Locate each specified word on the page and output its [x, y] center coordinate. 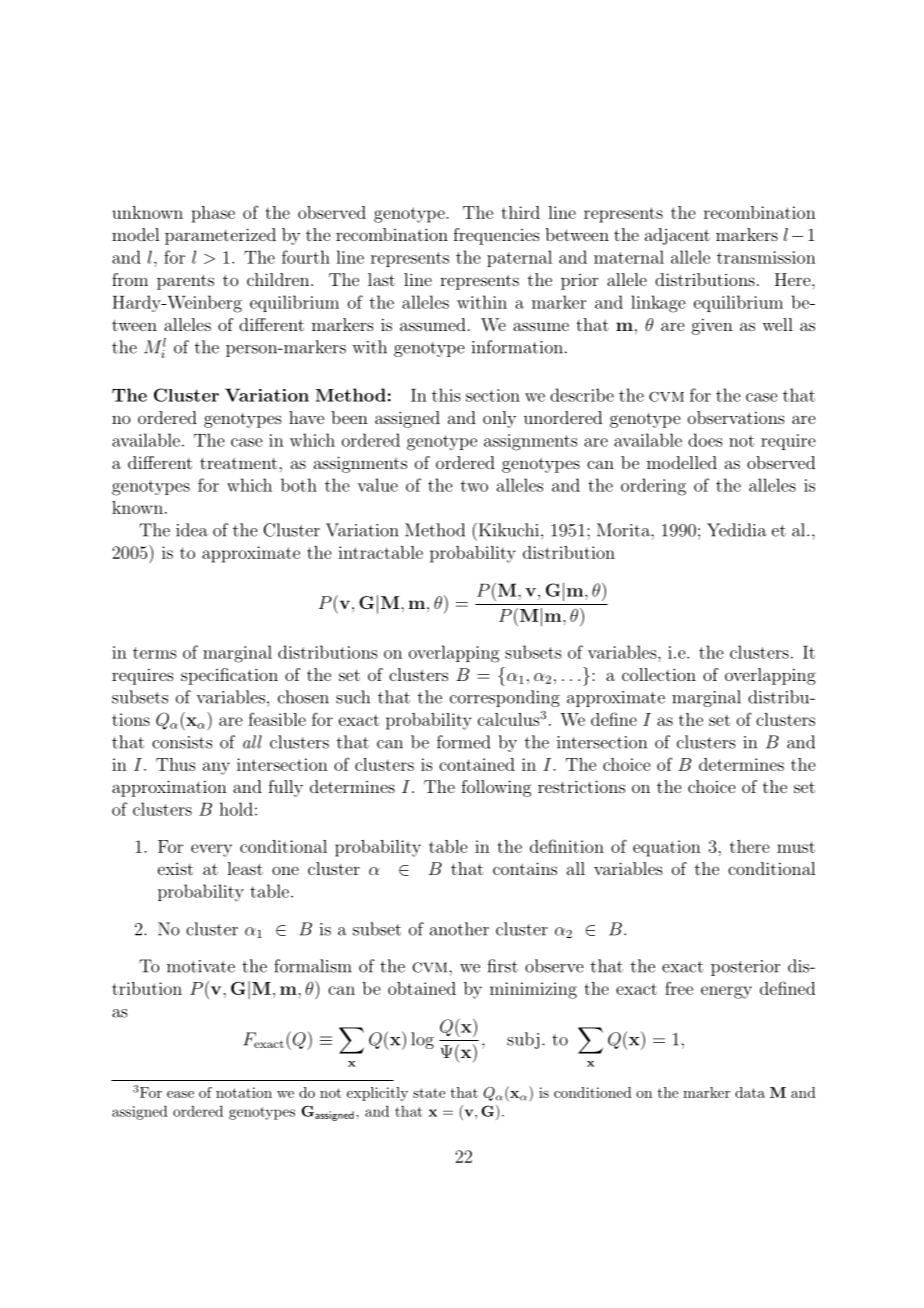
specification [229, 676]
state [429, 1093]
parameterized [220, 236]
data [750, 1092]
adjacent [677, 236]
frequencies [496, 236]
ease [180, 1094]
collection [659, 674]
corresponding [505, 698]
